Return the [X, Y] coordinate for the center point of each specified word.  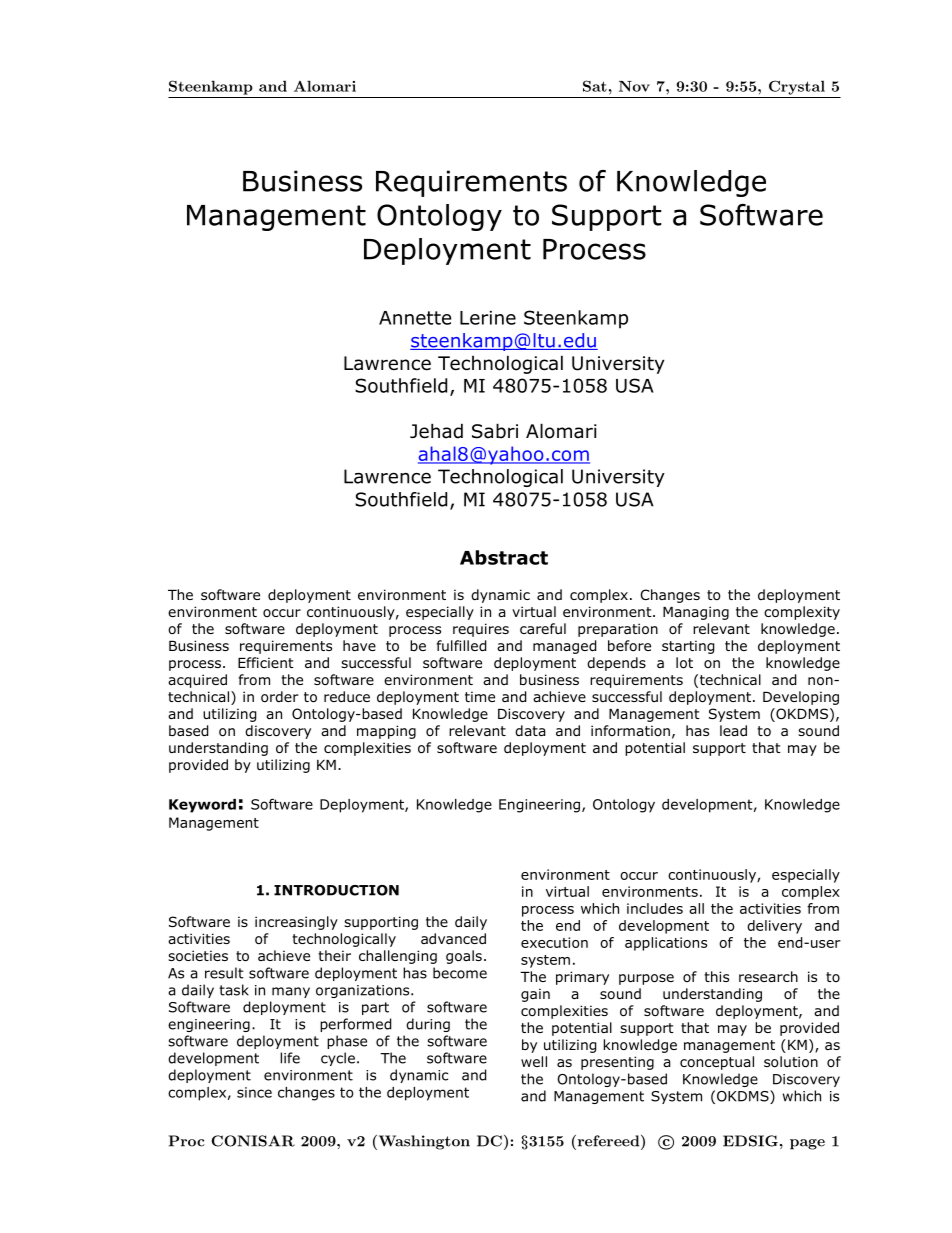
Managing [696, 613]
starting [688, 647]
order [280, 697]
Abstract [504, 557]
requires [481, 630]
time [480, 696]
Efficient [266, 662]
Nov [634, 86]
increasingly [296, 923]
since [254, 1092]
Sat [595, 86]
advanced [453, 938]
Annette [415, 318]
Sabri [495, 431]
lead [733, 730]
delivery [774, 927]
